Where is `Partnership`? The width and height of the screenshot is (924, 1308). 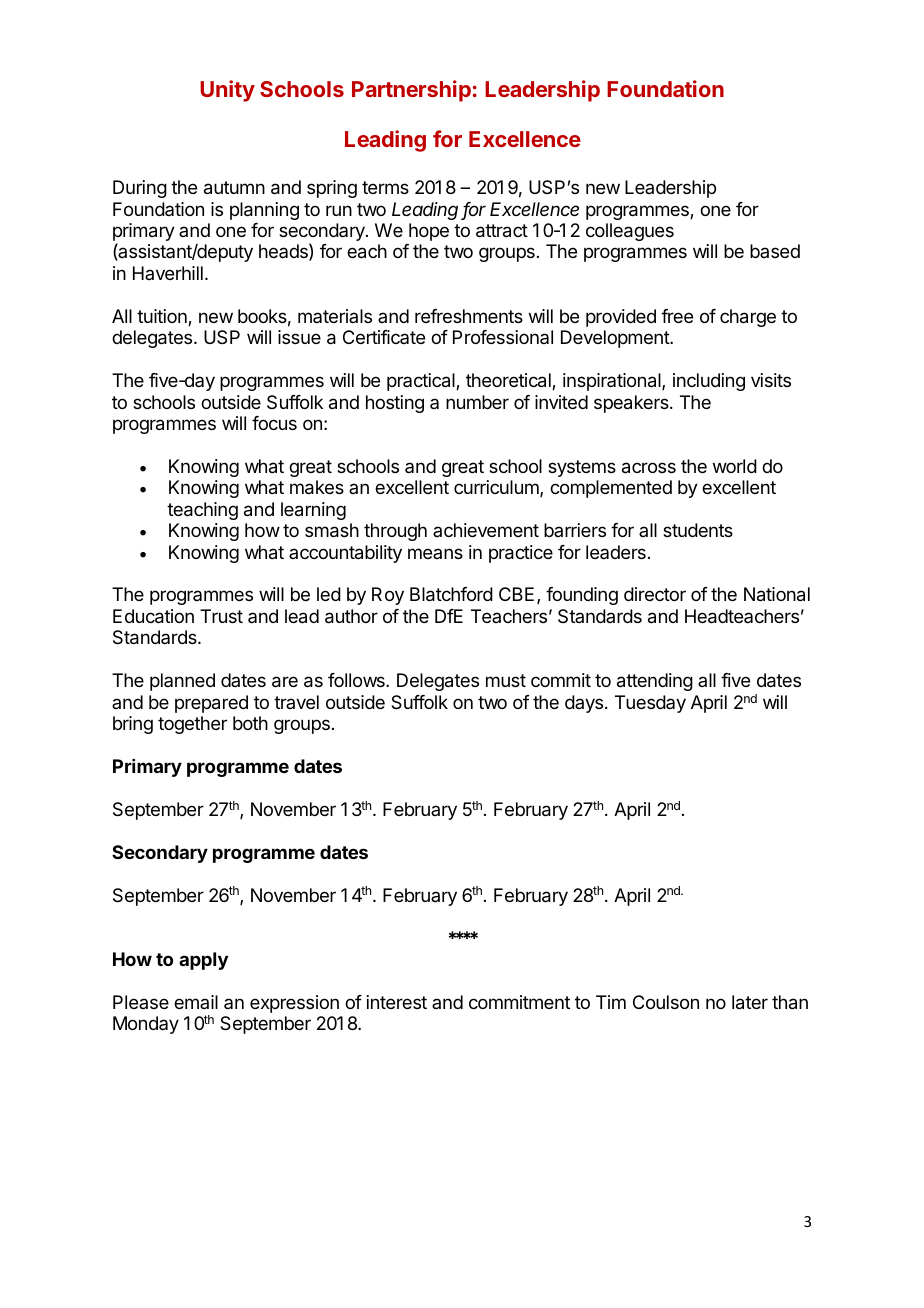 Partnership is located at coordinates (411, 91).
